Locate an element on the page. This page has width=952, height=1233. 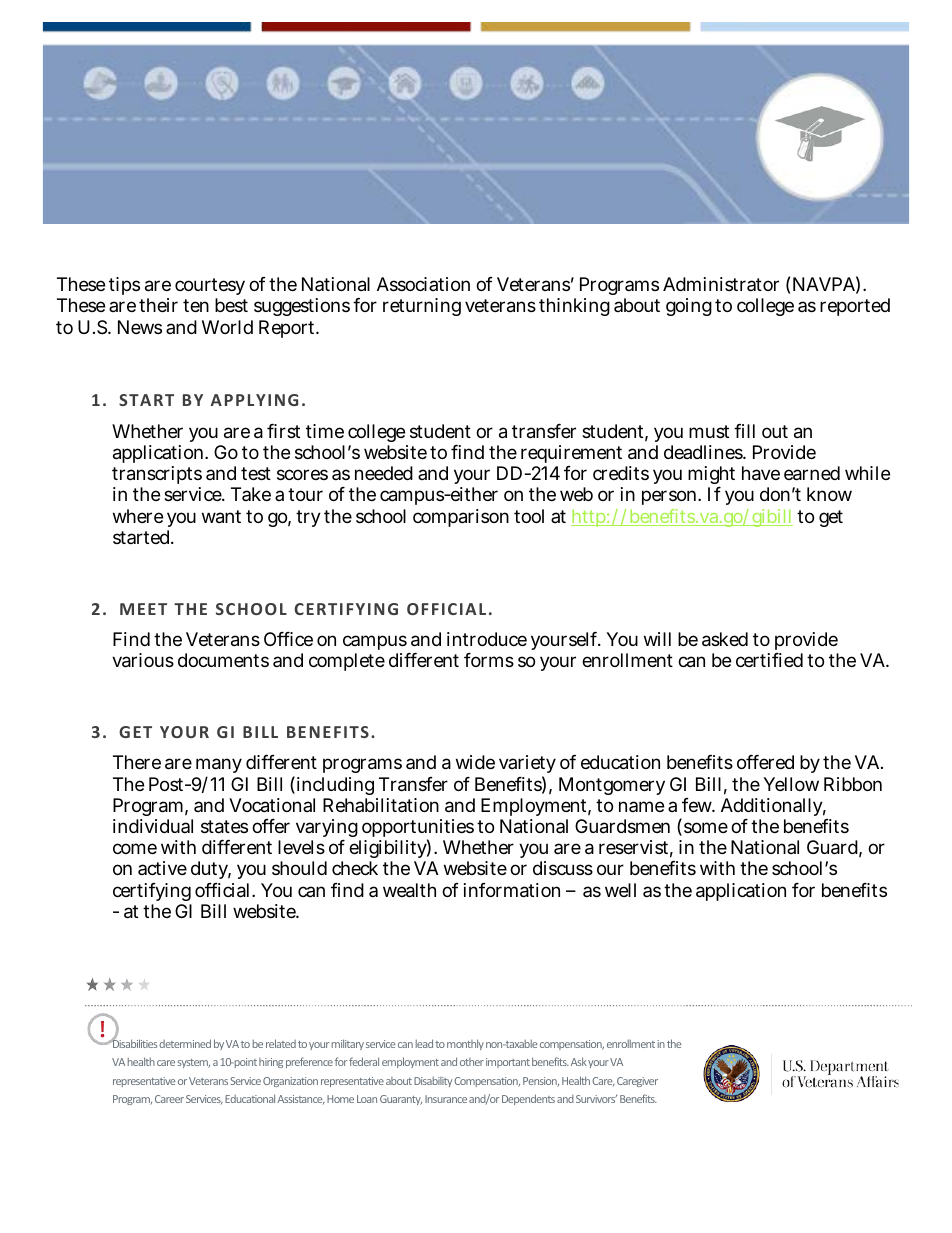
know is located at coordinates (829, 494).
